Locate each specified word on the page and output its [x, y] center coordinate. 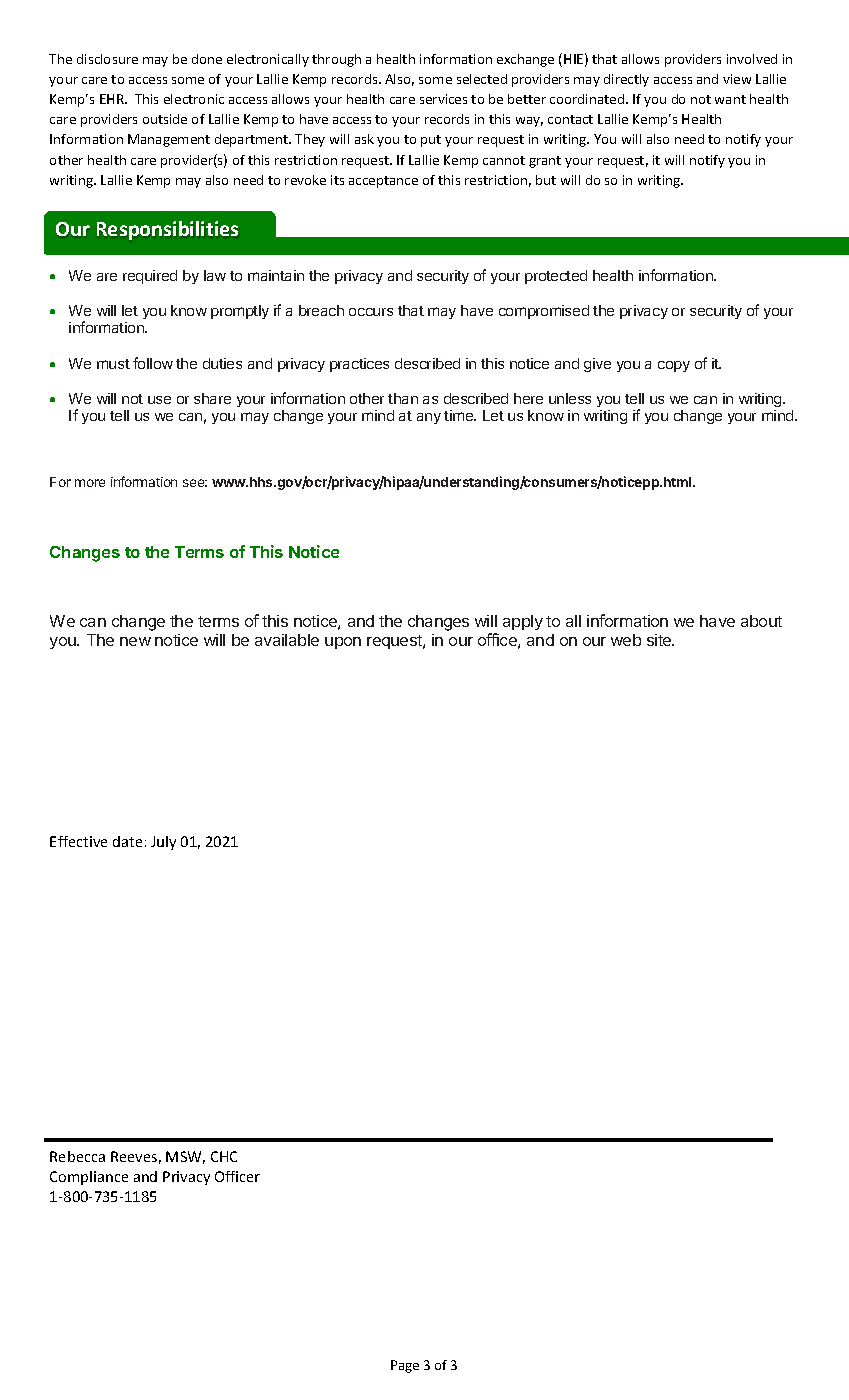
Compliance [89, 1178]
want [730, 99]
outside [165, 119]
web [626, 640]
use [159, 400]
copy [674, 366]
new [135, 641]
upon [343, 643]
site [660, 640]
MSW [185, 1157]
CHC [224, 1156]
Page [405, 1366]
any [429, 418]
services [443, 99]
